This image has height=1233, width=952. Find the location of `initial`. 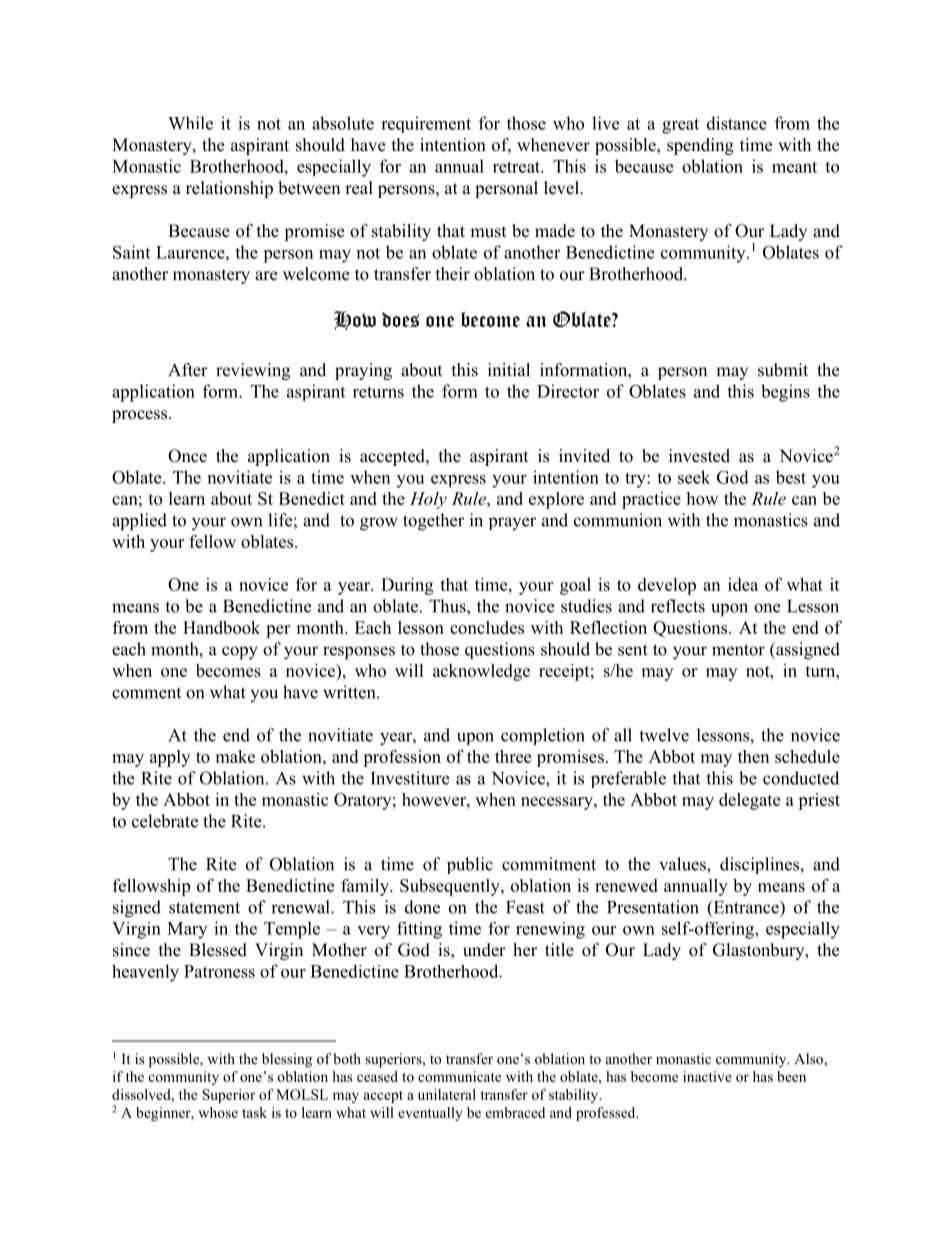

initial is located at coordinates (509, 369).
